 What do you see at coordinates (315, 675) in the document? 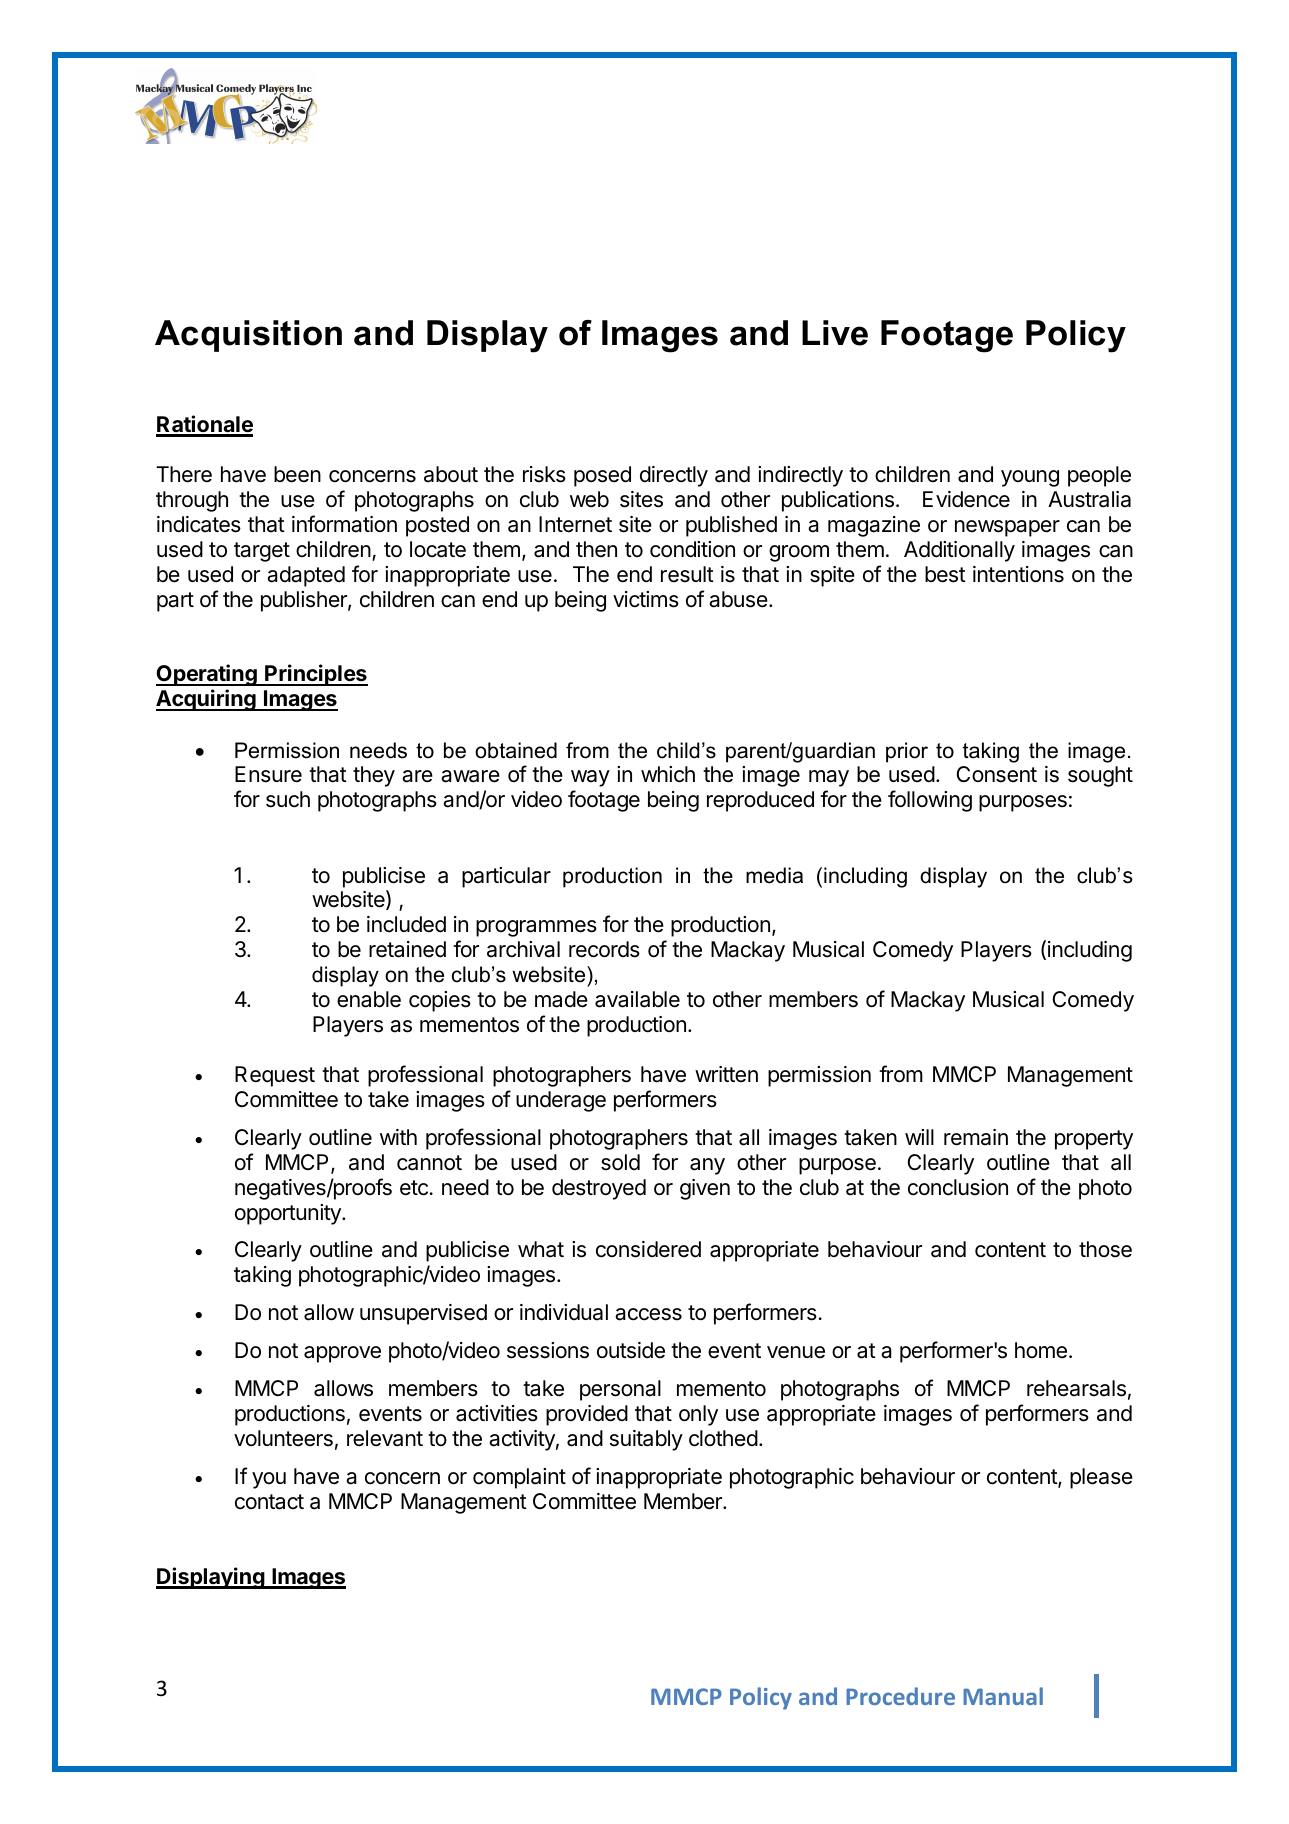
I see `Principles` at bounding box center [315, 675].
